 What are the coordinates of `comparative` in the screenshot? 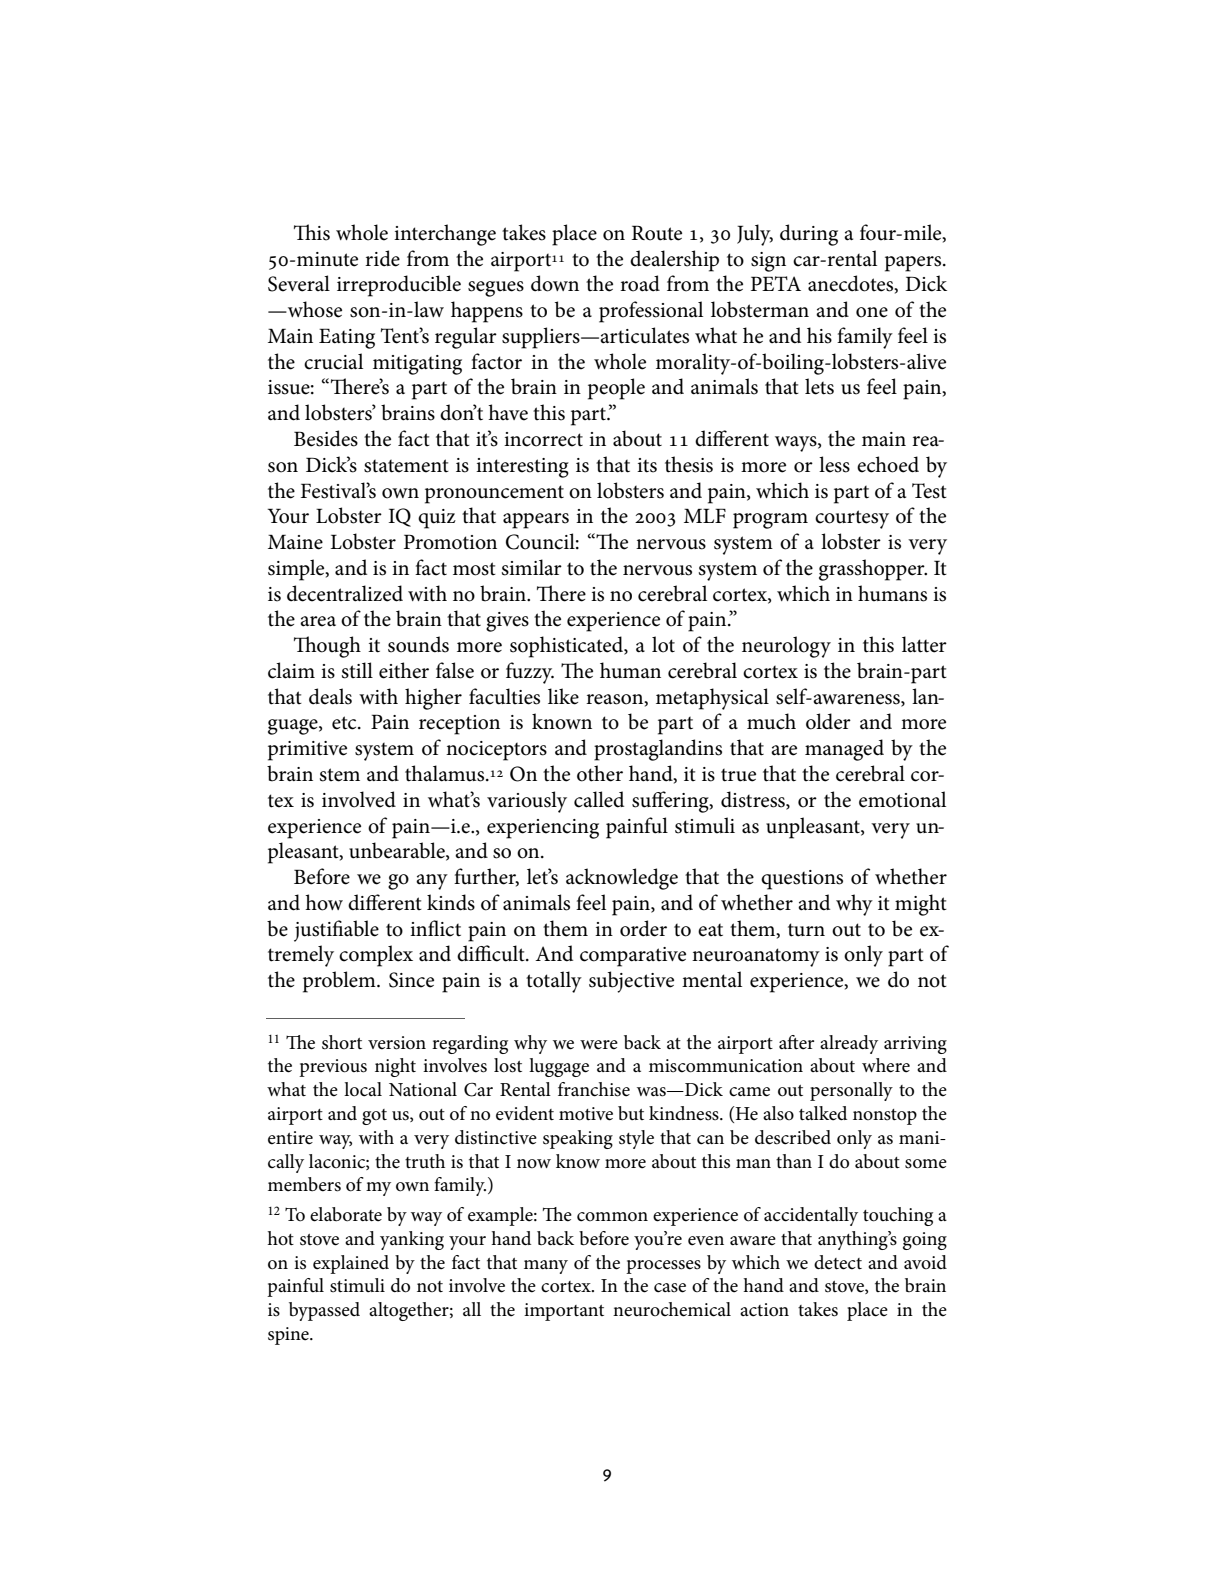 It's located at (633, 957).
